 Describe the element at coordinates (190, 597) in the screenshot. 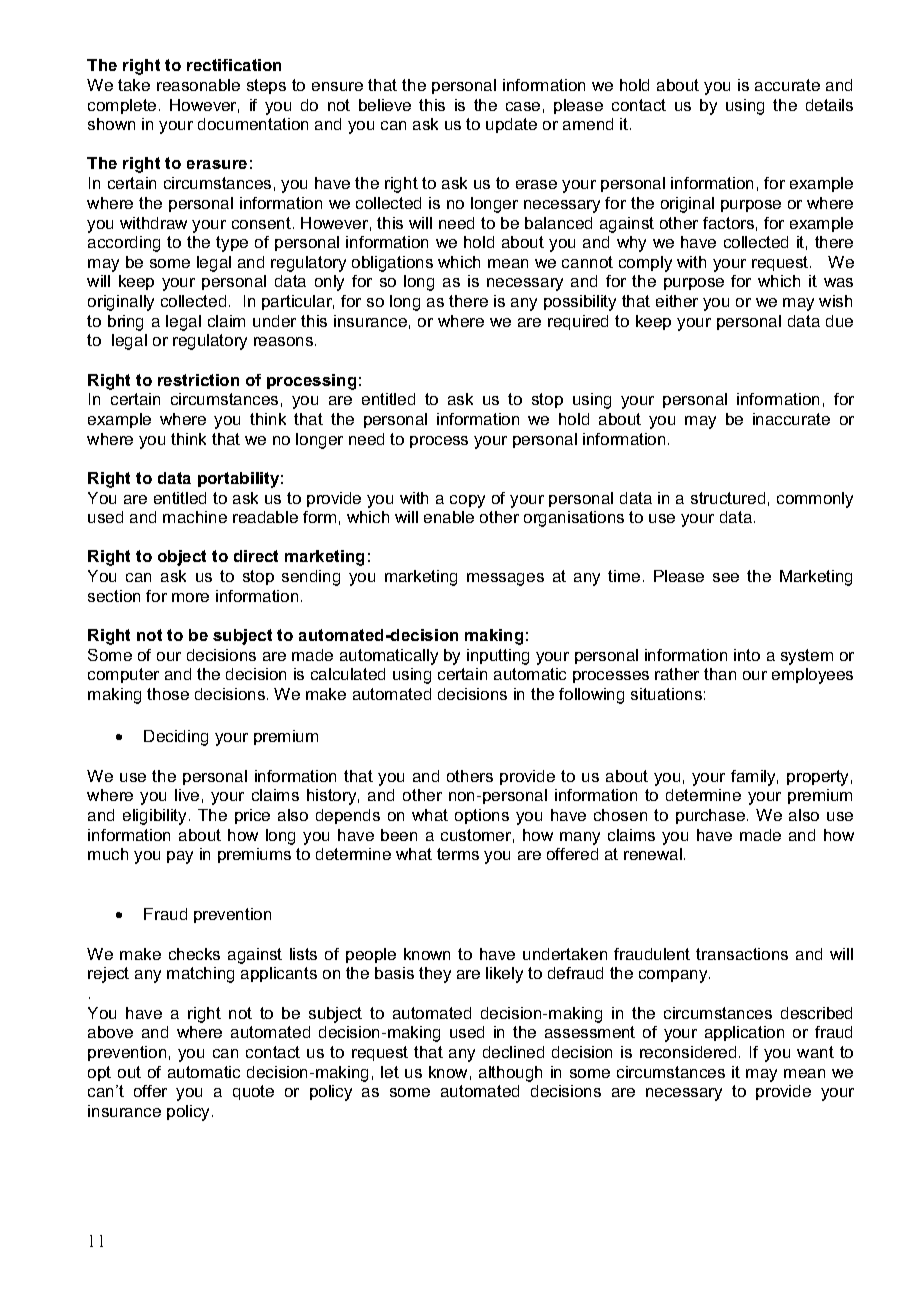

I see `more` at that location.
